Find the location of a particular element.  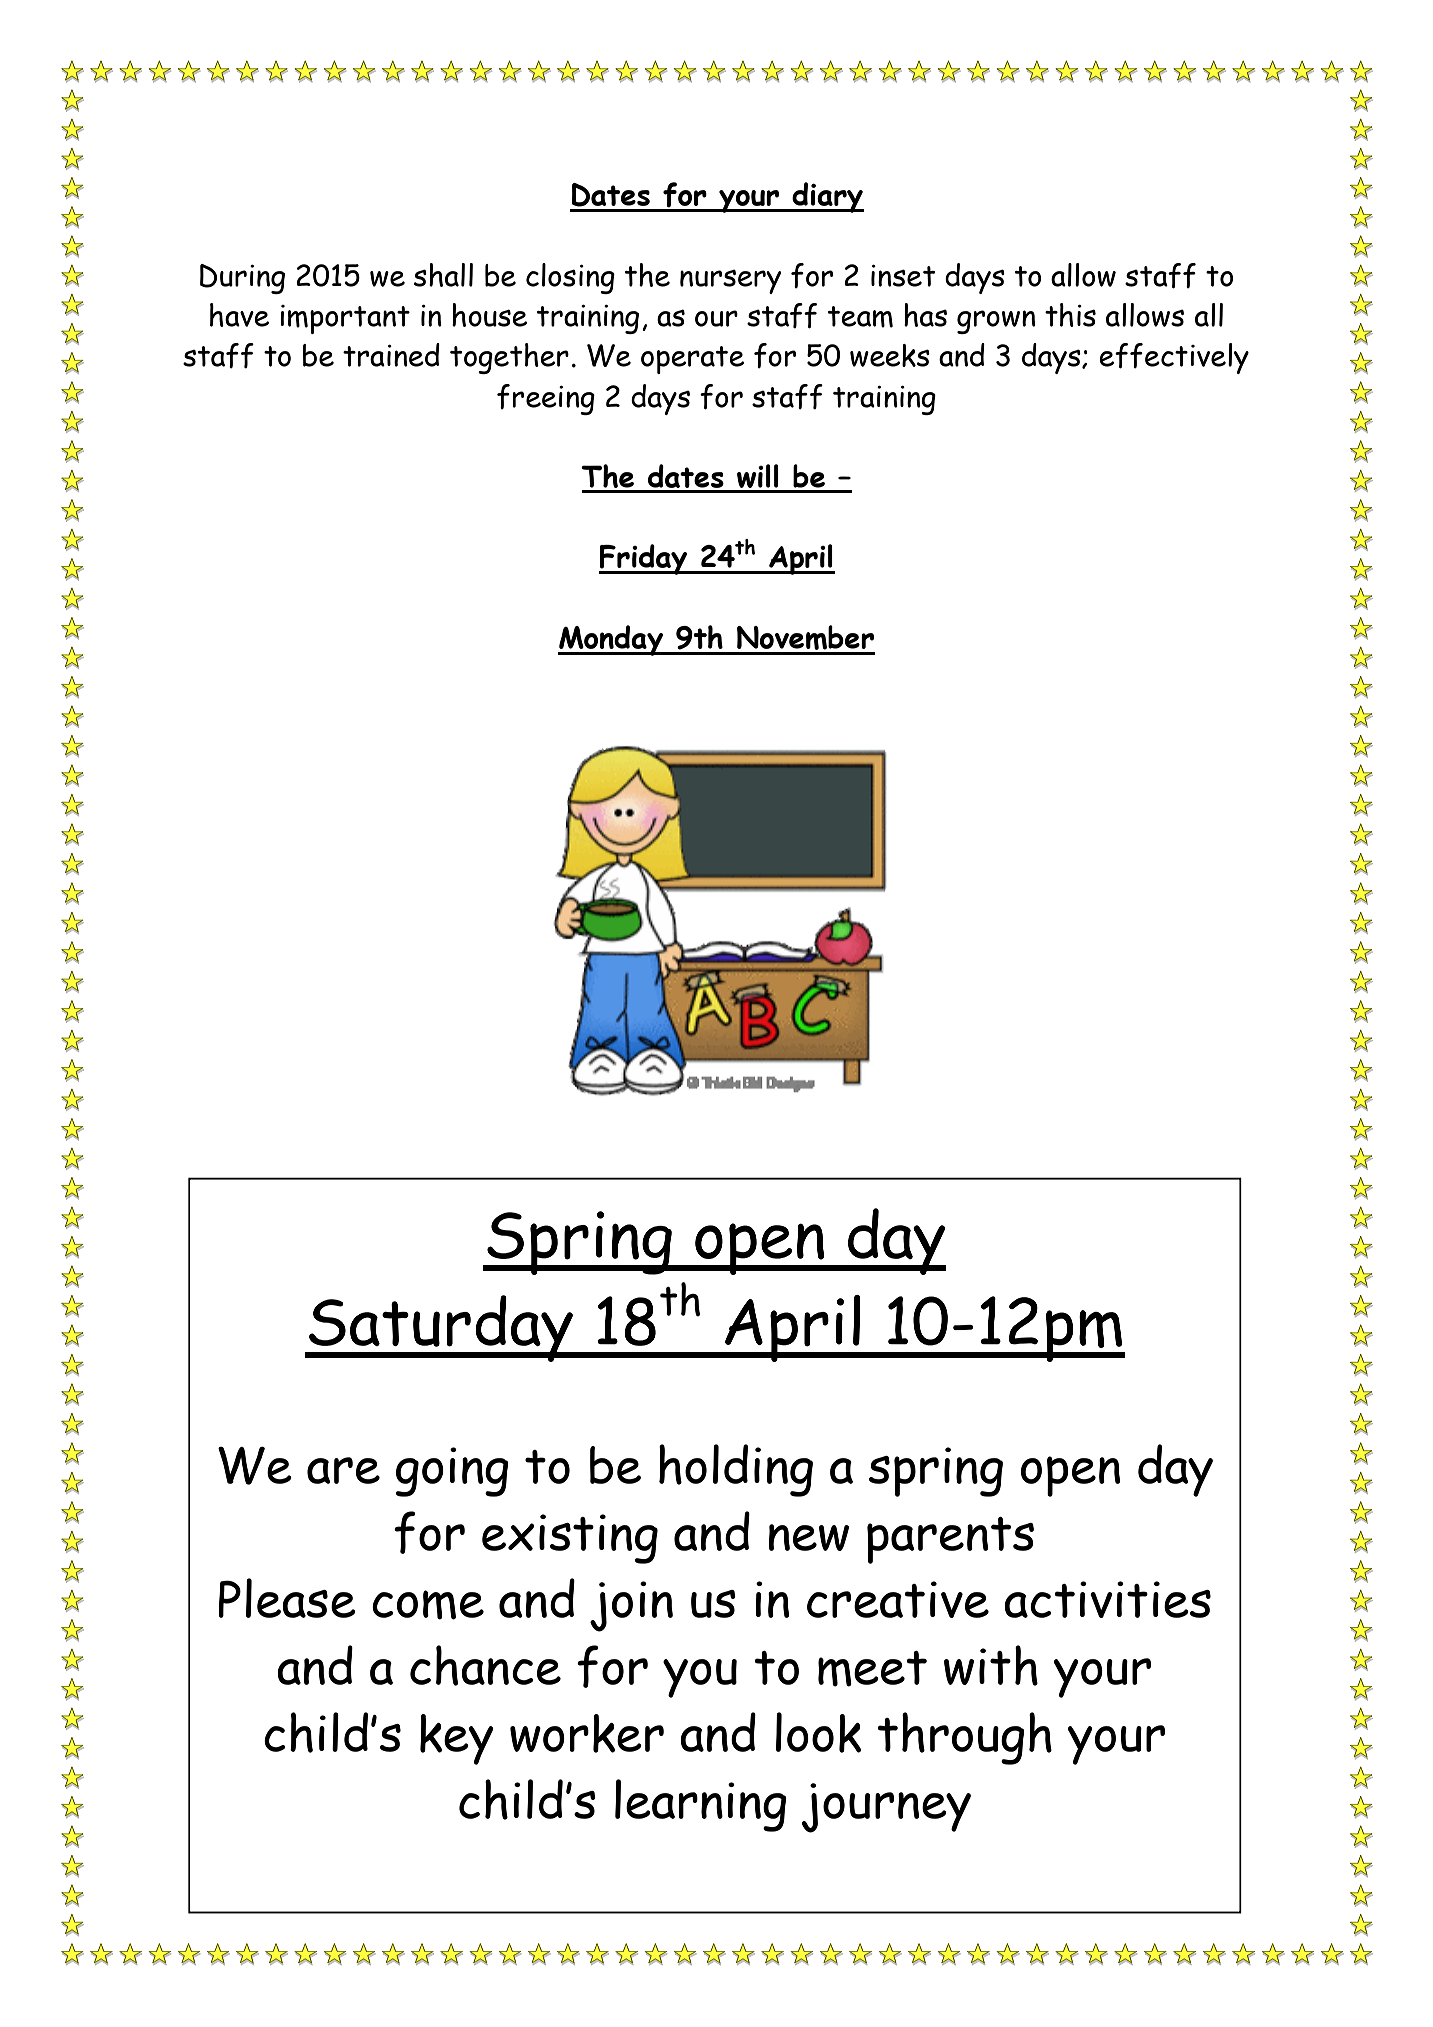

learning is located at coordinates (701, 1805).
